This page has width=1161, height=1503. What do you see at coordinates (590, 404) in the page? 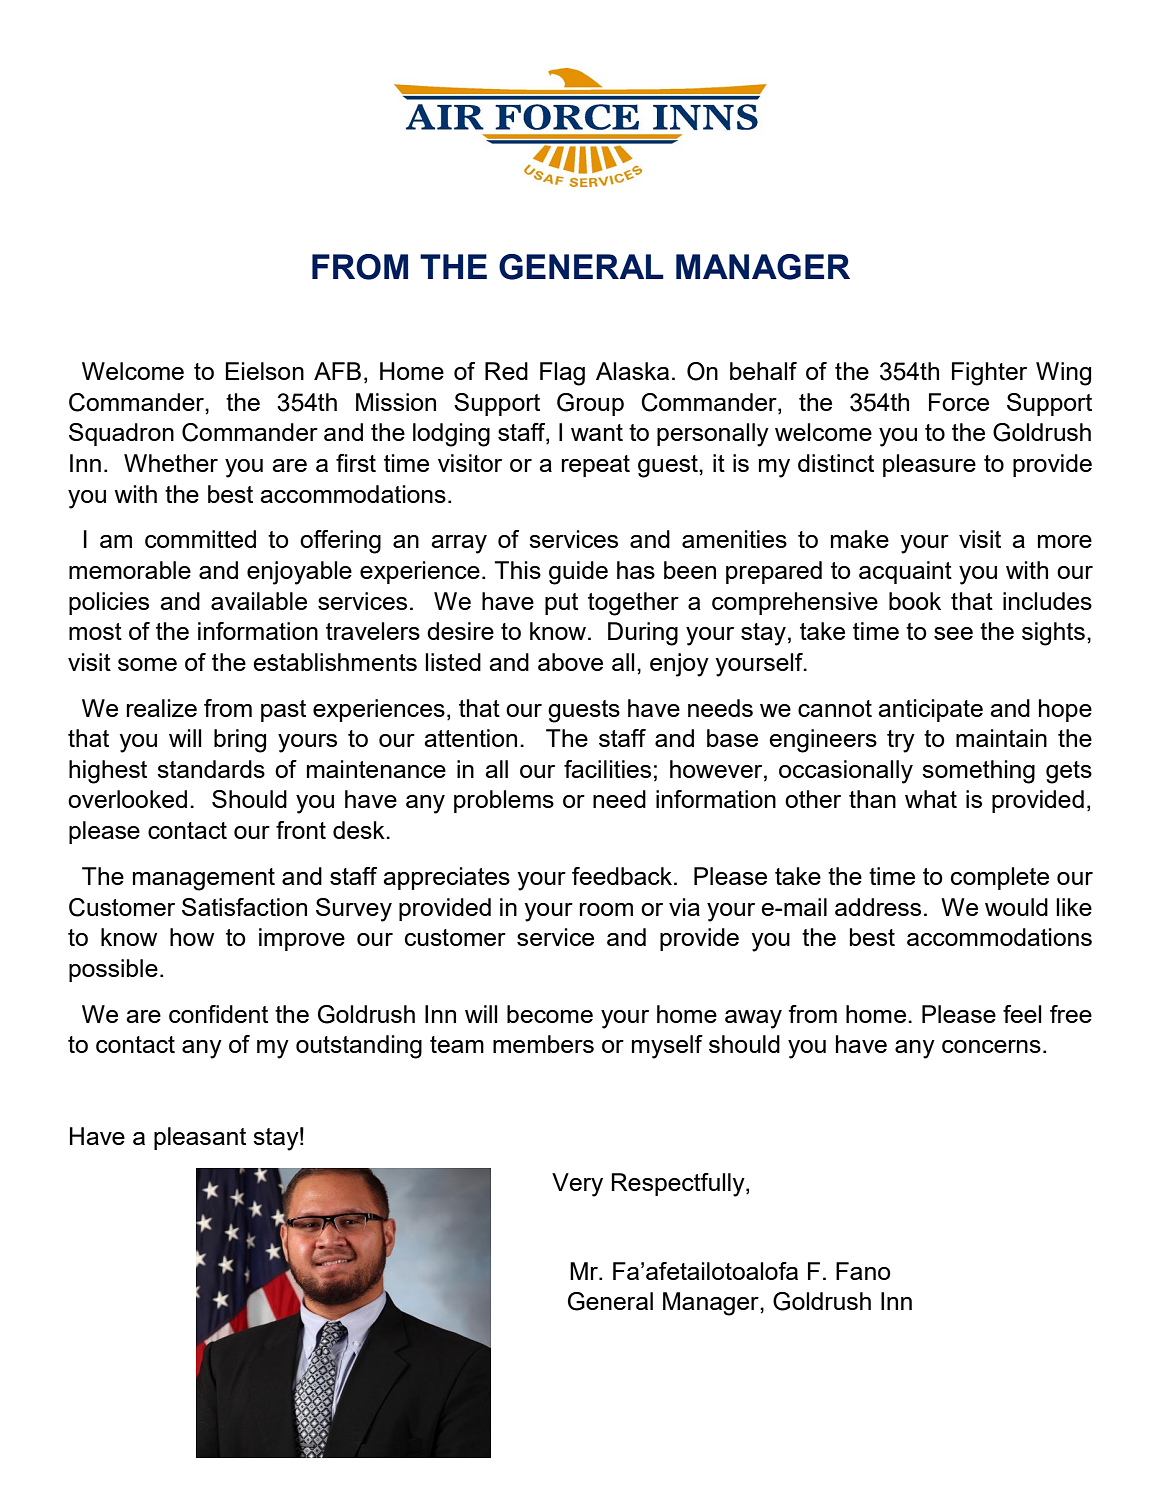
I see `Group` at bounding box center [590, 404].
